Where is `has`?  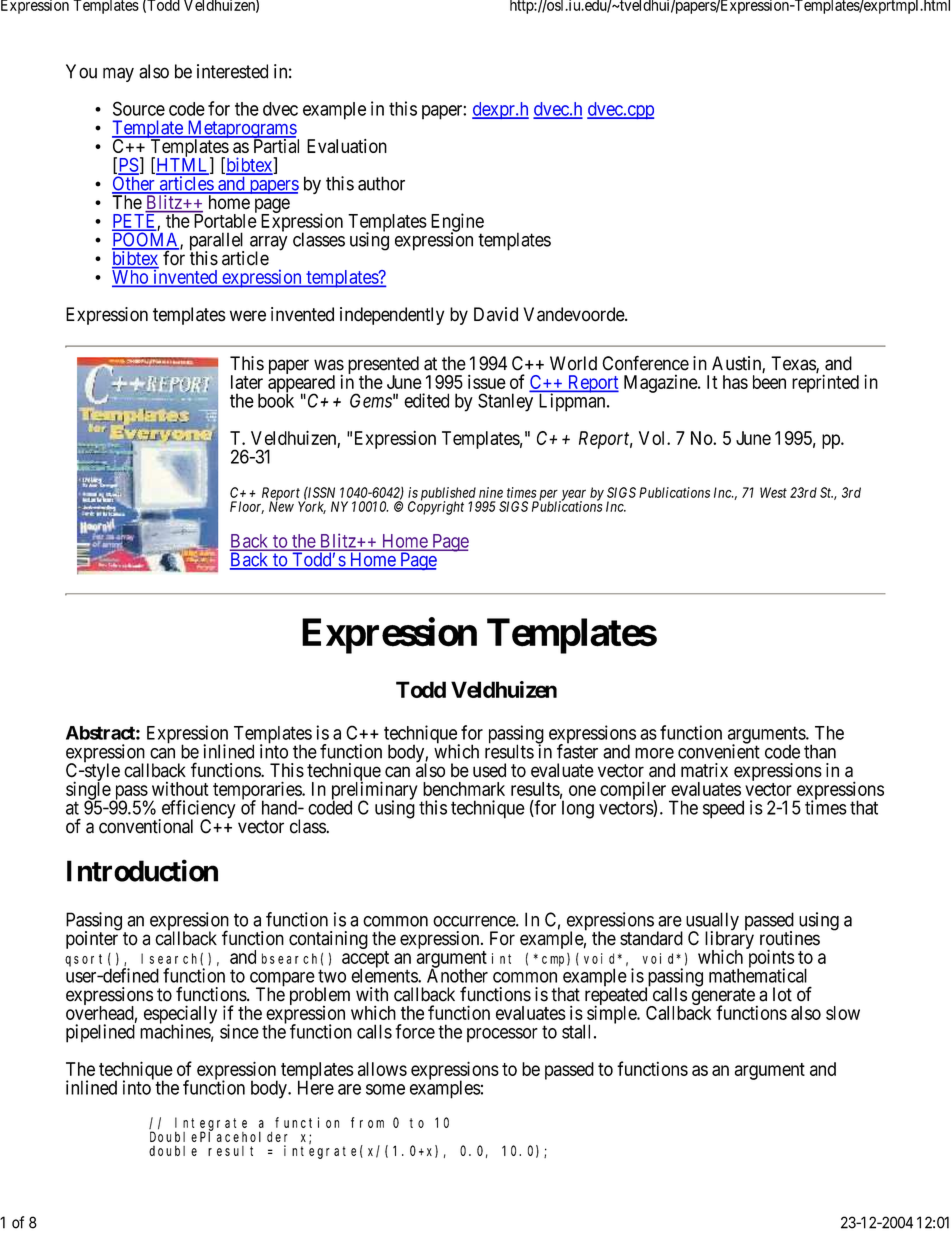
has is located at coordinates (735, 382).
